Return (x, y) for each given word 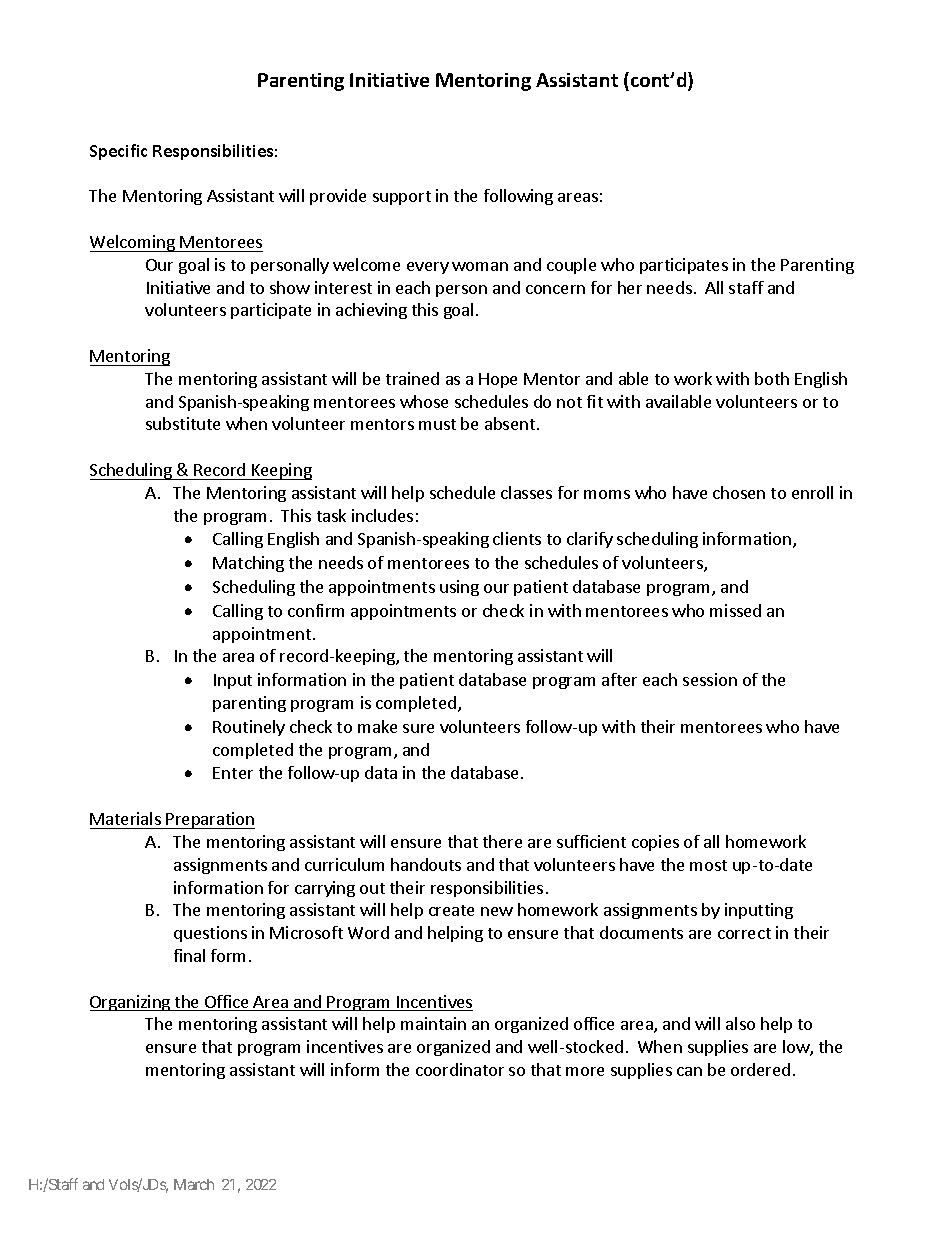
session (710, 679)
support (402, 198)
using (459, 588)
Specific (118, 152)
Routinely (249, 728)
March (194, 1184)
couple (571, 266)
